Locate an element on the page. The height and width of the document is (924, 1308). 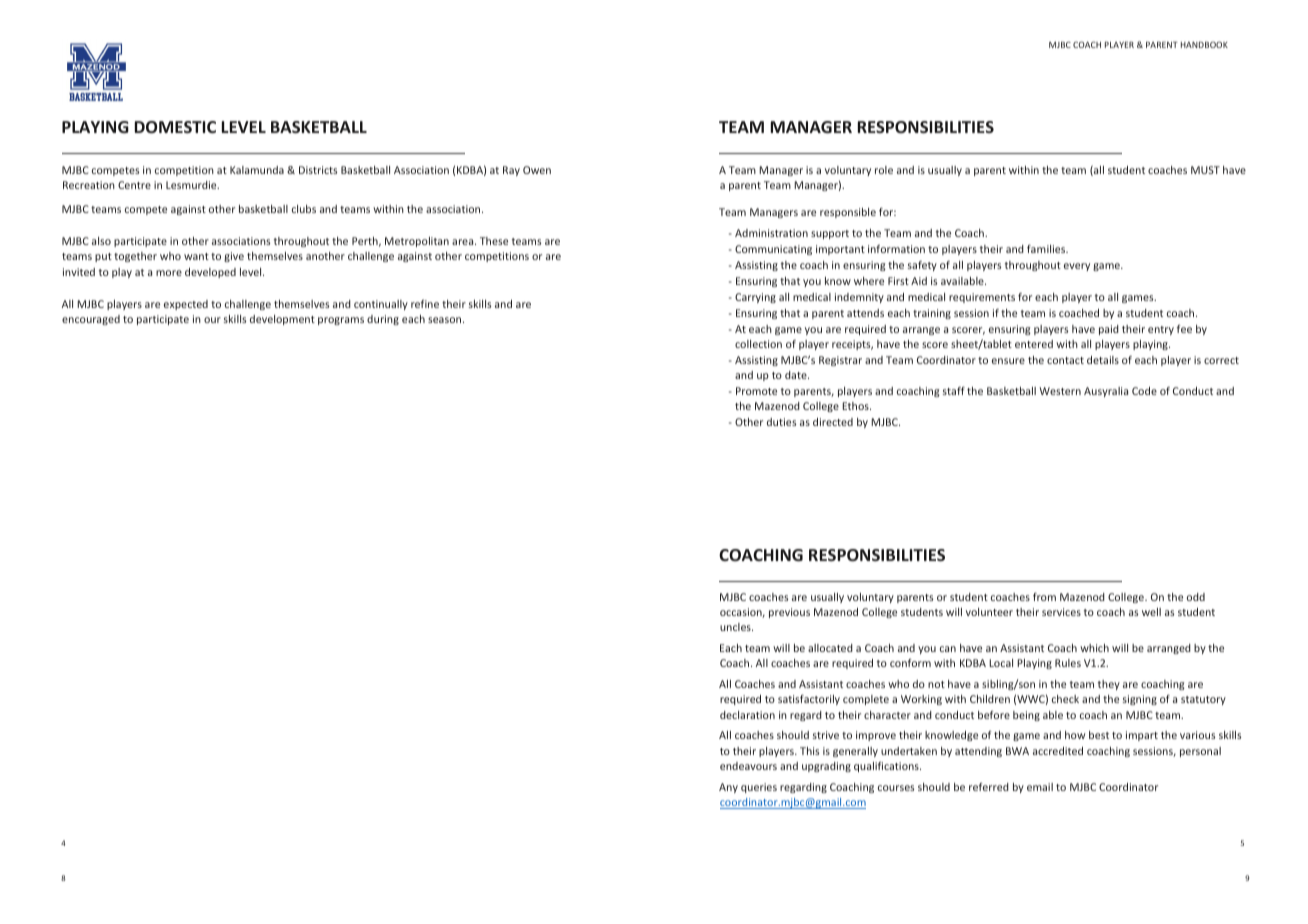
development is located at coordinates (282, 320).
